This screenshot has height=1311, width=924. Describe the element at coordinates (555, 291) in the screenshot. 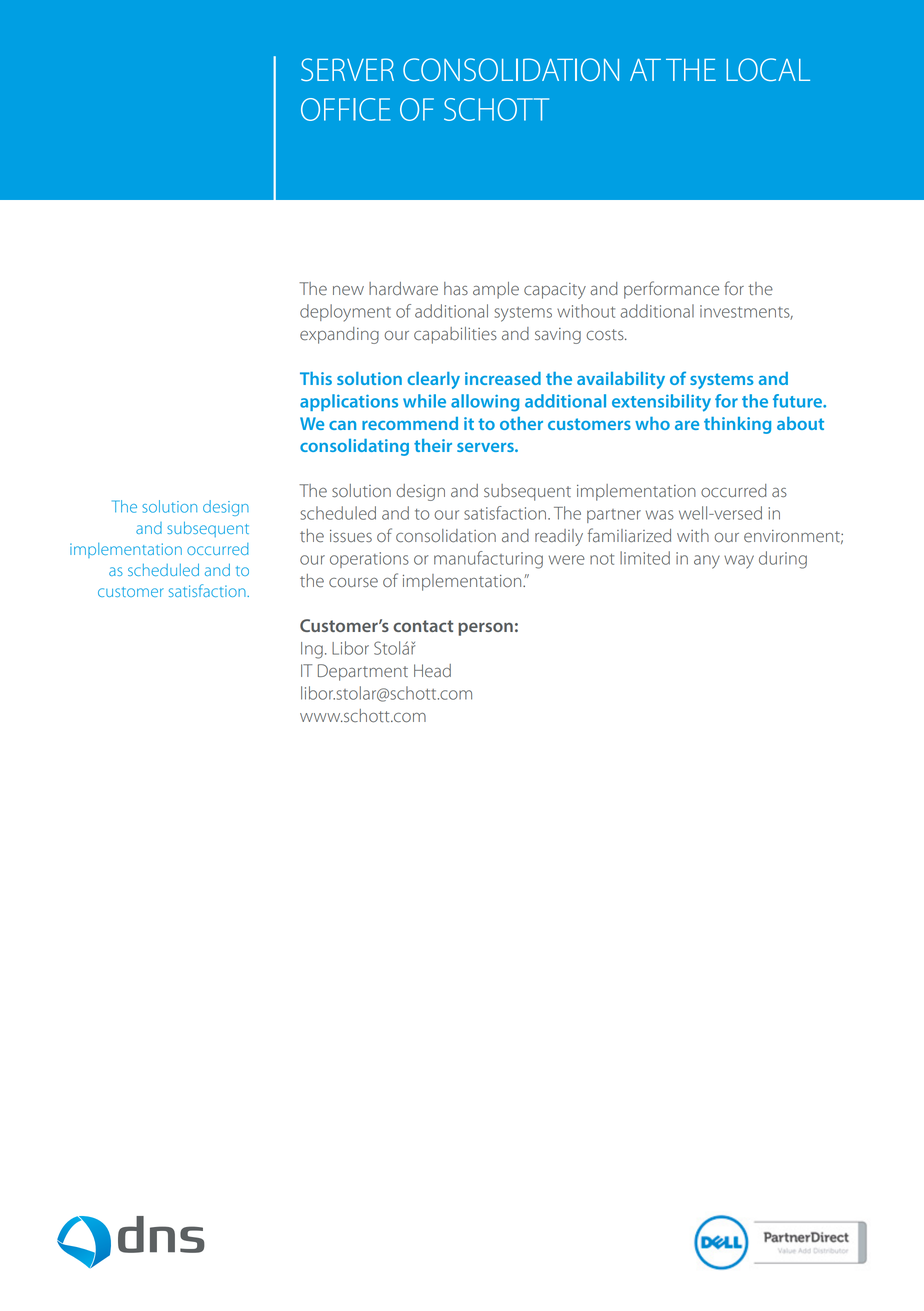

I see `capacity` at that location.
